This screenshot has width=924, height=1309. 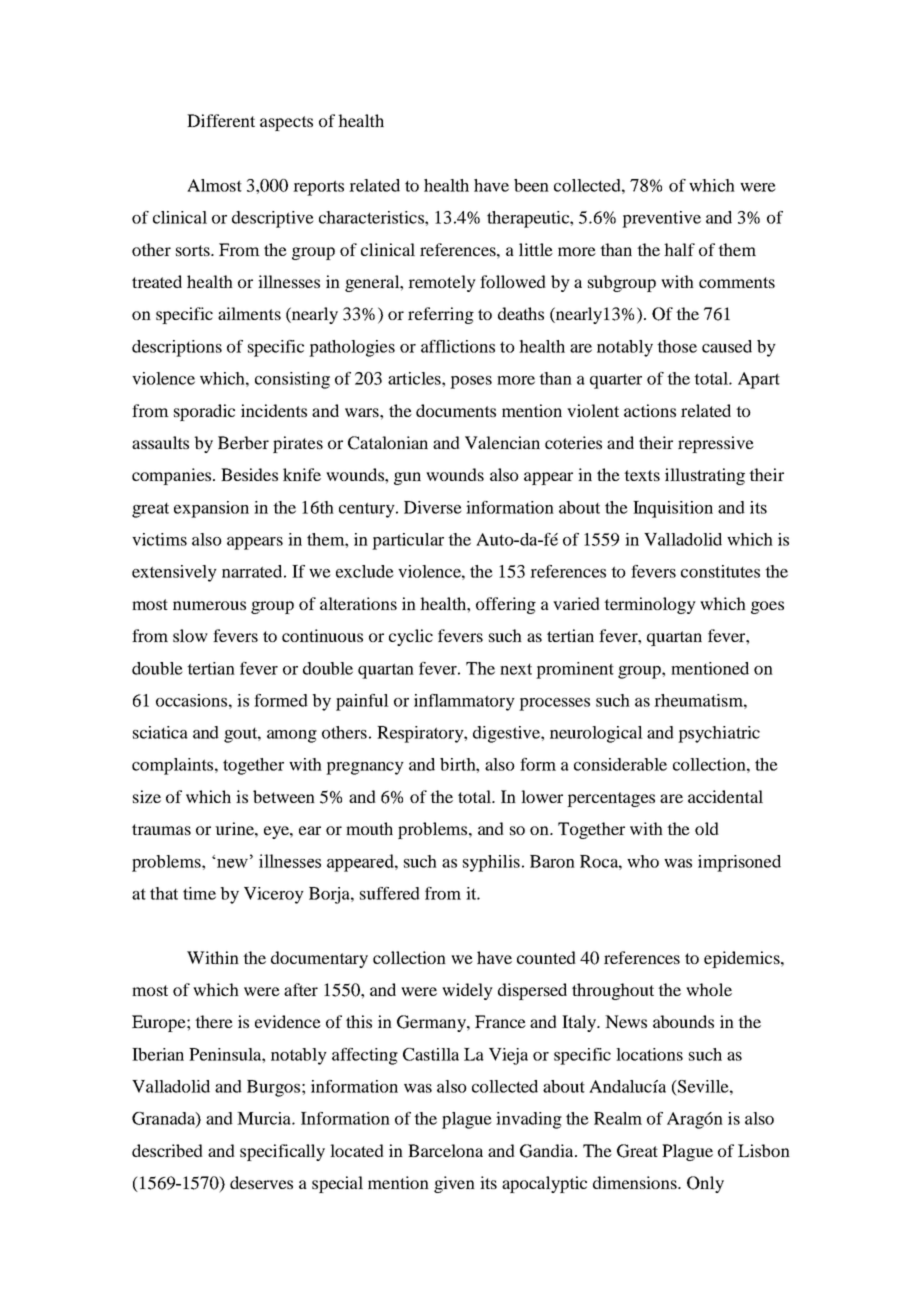 What do you see at coordinates (199, 893) in the screenshot?
I see `time` at bounding box center [199, 893].
